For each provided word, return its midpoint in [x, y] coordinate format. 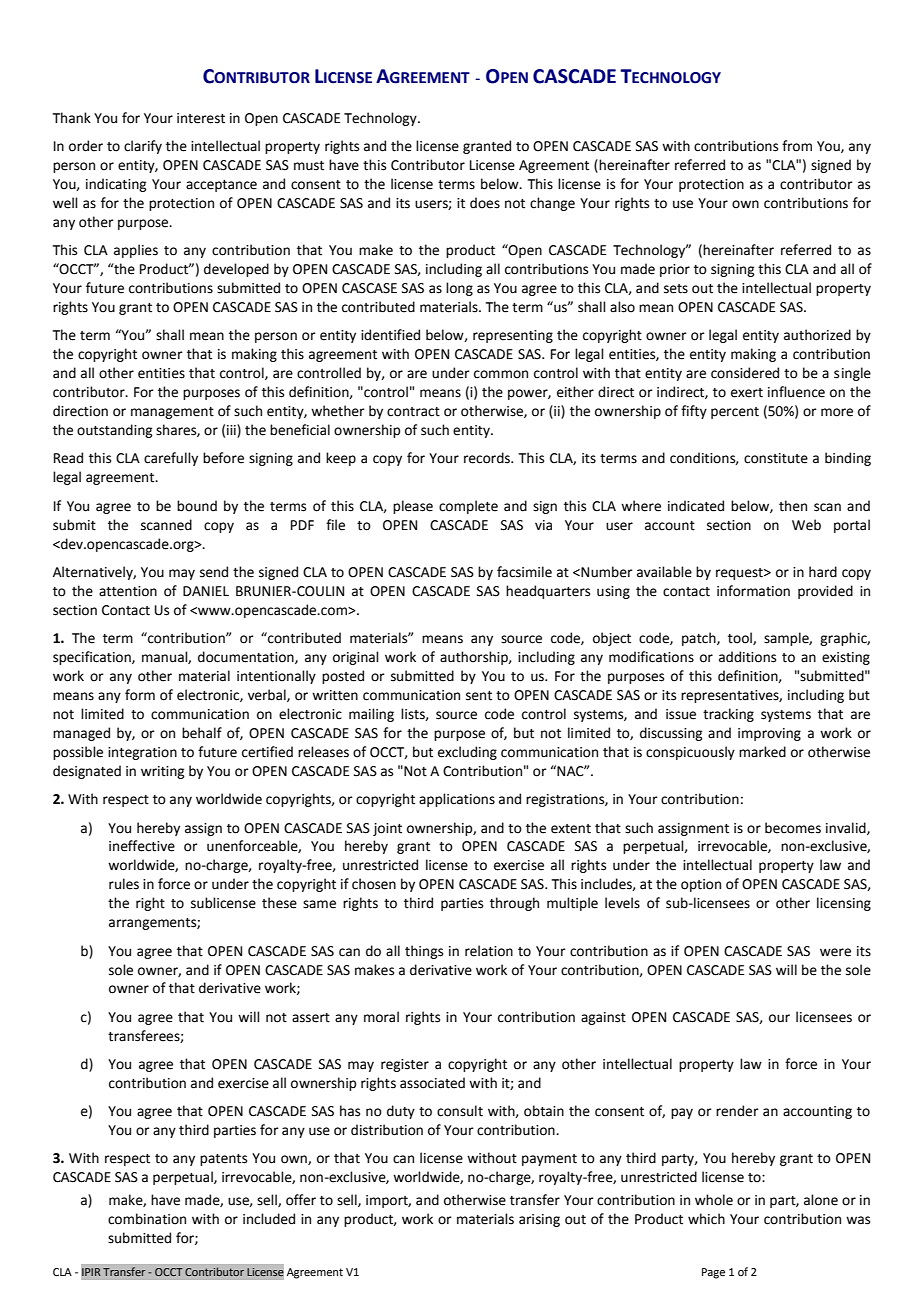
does [485, 203]
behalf [202, 733]
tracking [728, 715]
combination [147, 1219]
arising [539, 1220]
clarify [143, 147]
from [797, 146]
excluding [467, 753]
